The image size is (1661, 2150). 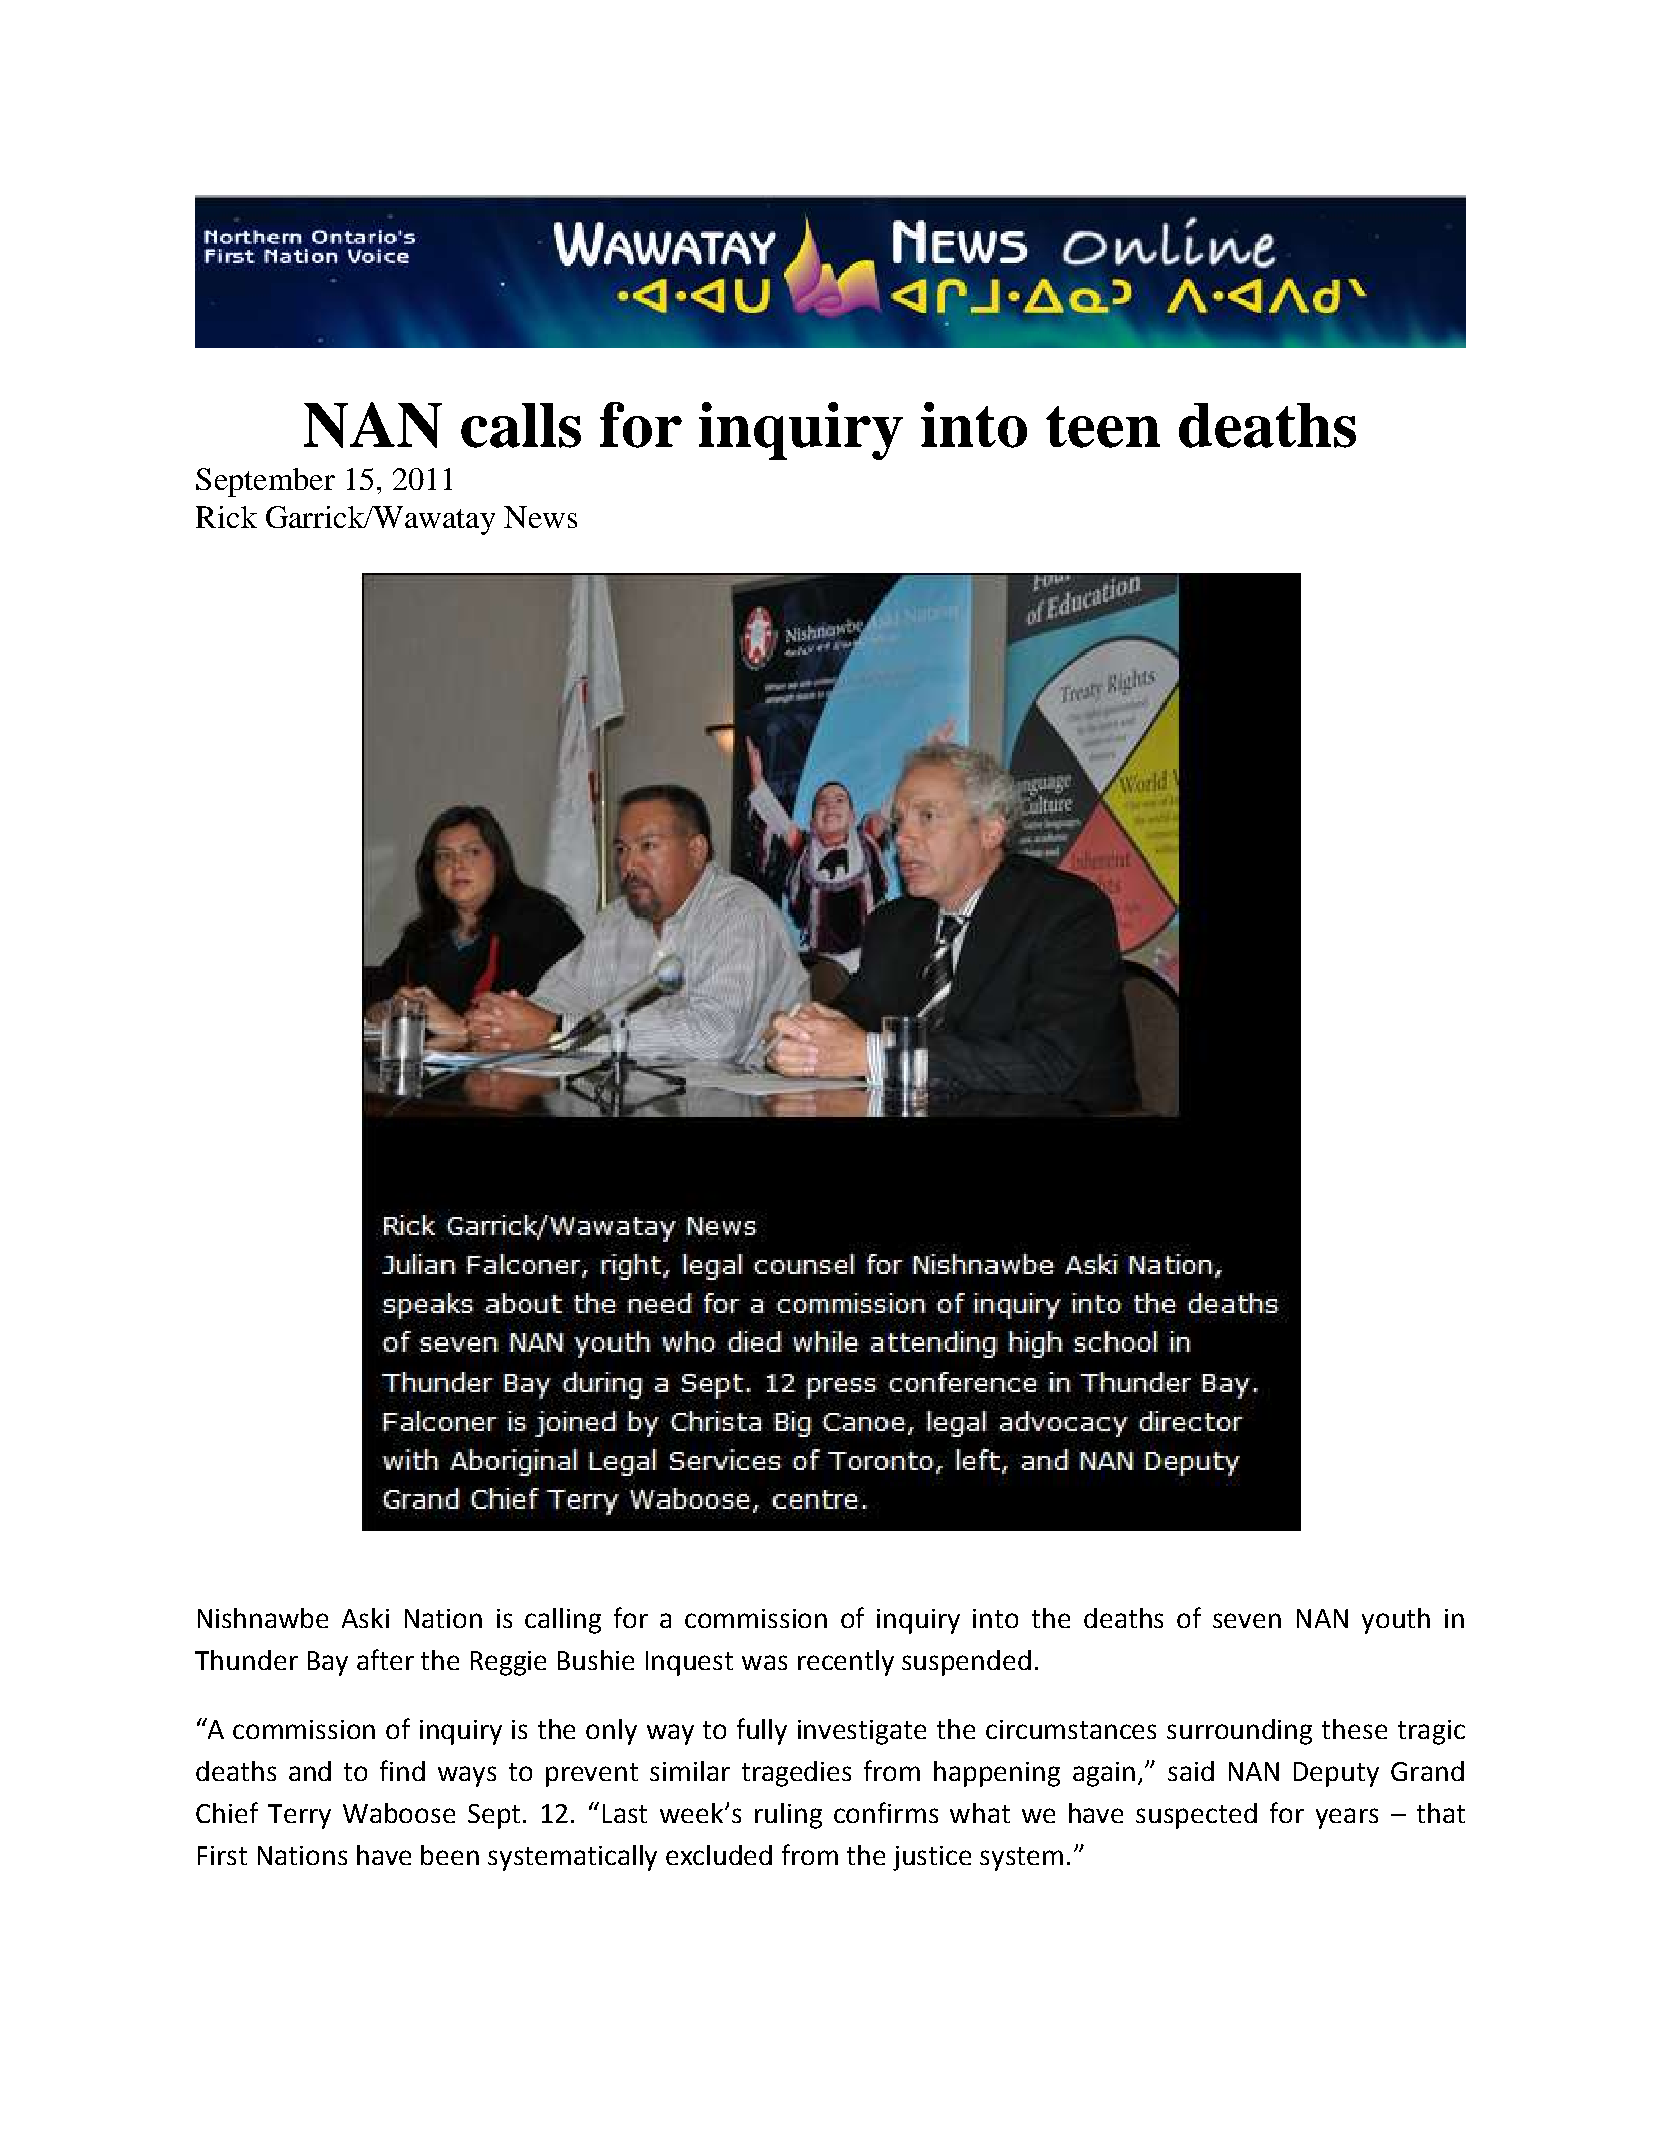 What do you see at coordinates (1103, 427) in the document?
I see `teen` at bounding box center [1103, 427].
